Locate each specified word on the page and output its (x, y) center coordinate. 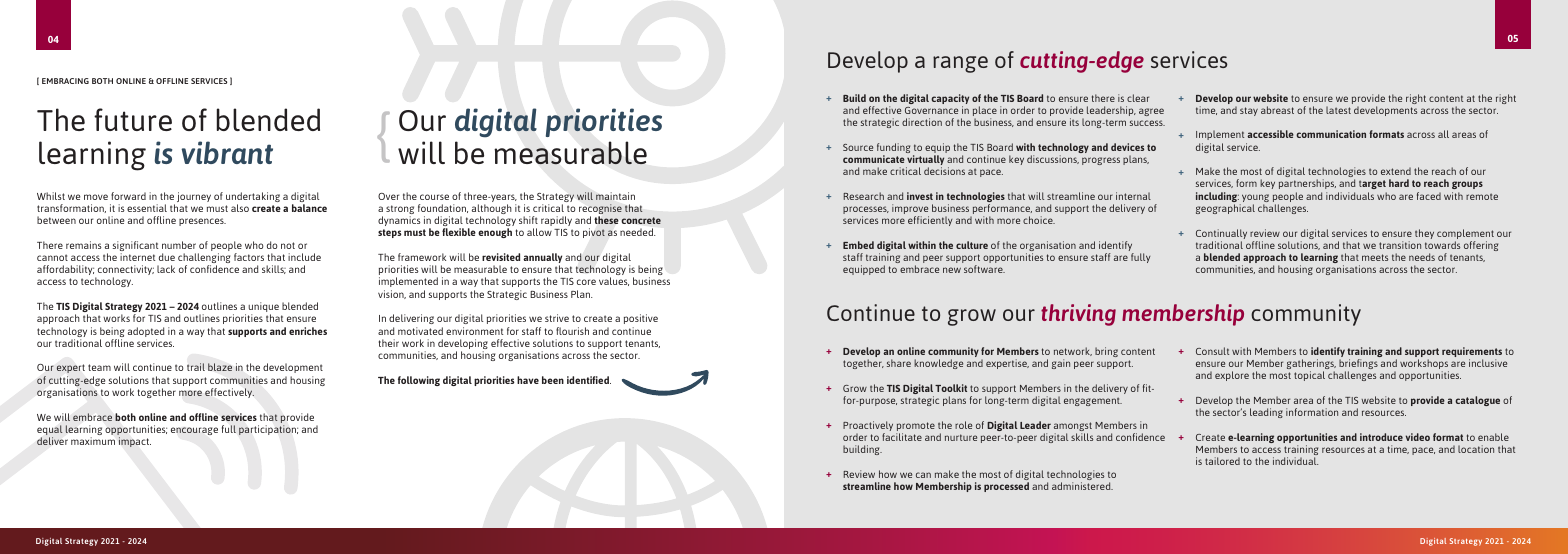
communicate (874, 159)
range (960, 64)
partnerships (1307, 186)
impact (135, 442)
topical (1309, 376)
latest (1338, 110)
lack (166, 269)
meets (1375, 257)
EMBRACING (65, 81)
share (899, 363)
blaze (220, 367)
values (614, 281)
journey (194, 197)
